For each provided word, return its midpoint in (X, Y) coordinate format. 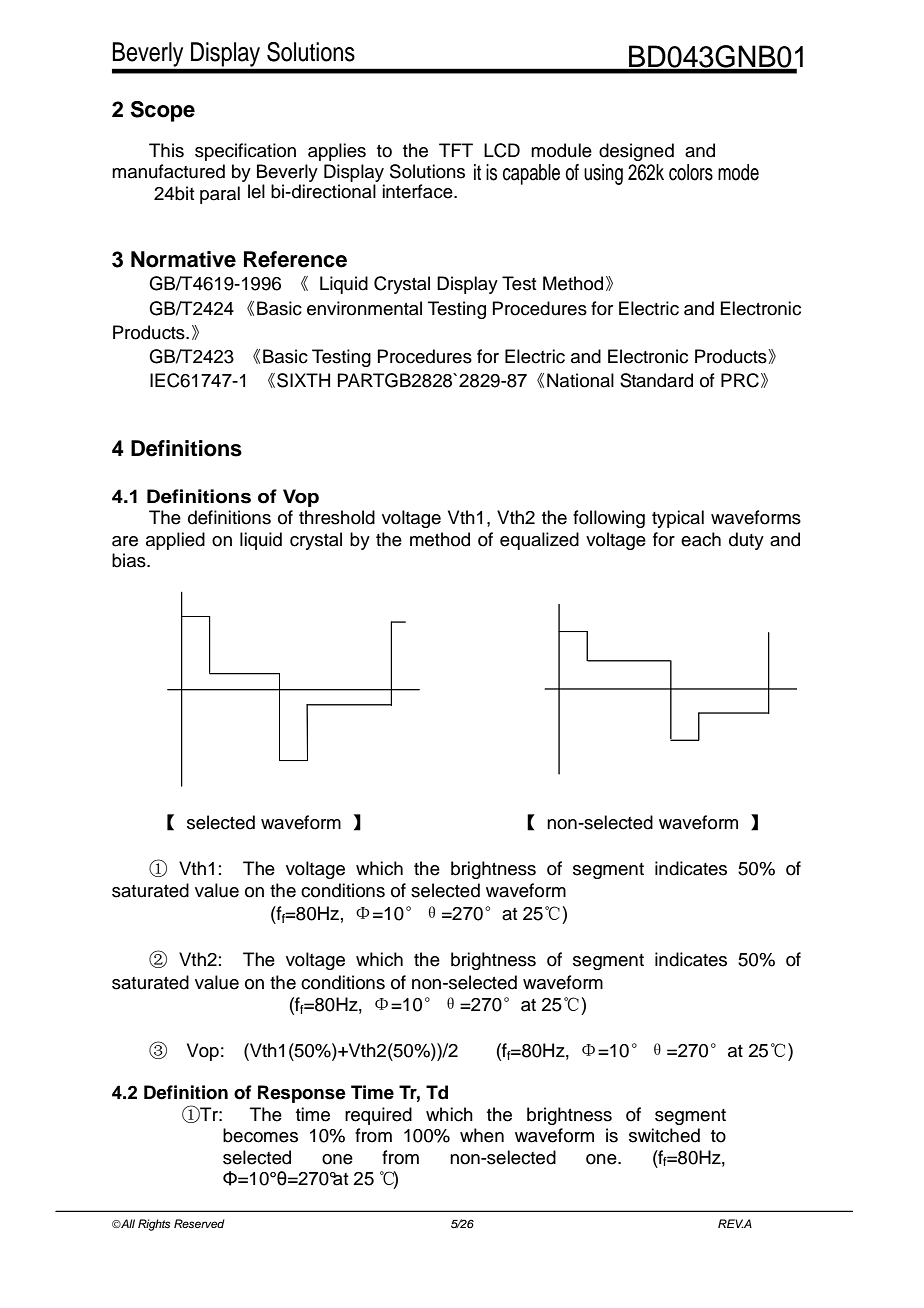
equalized (539, 541)
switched (664, 1135)
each (701, 539)
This (166, 150)
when (482, 1135)
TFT (456, 150)
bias (130, 560)
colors (691, 172)
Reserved (199, 1223)
